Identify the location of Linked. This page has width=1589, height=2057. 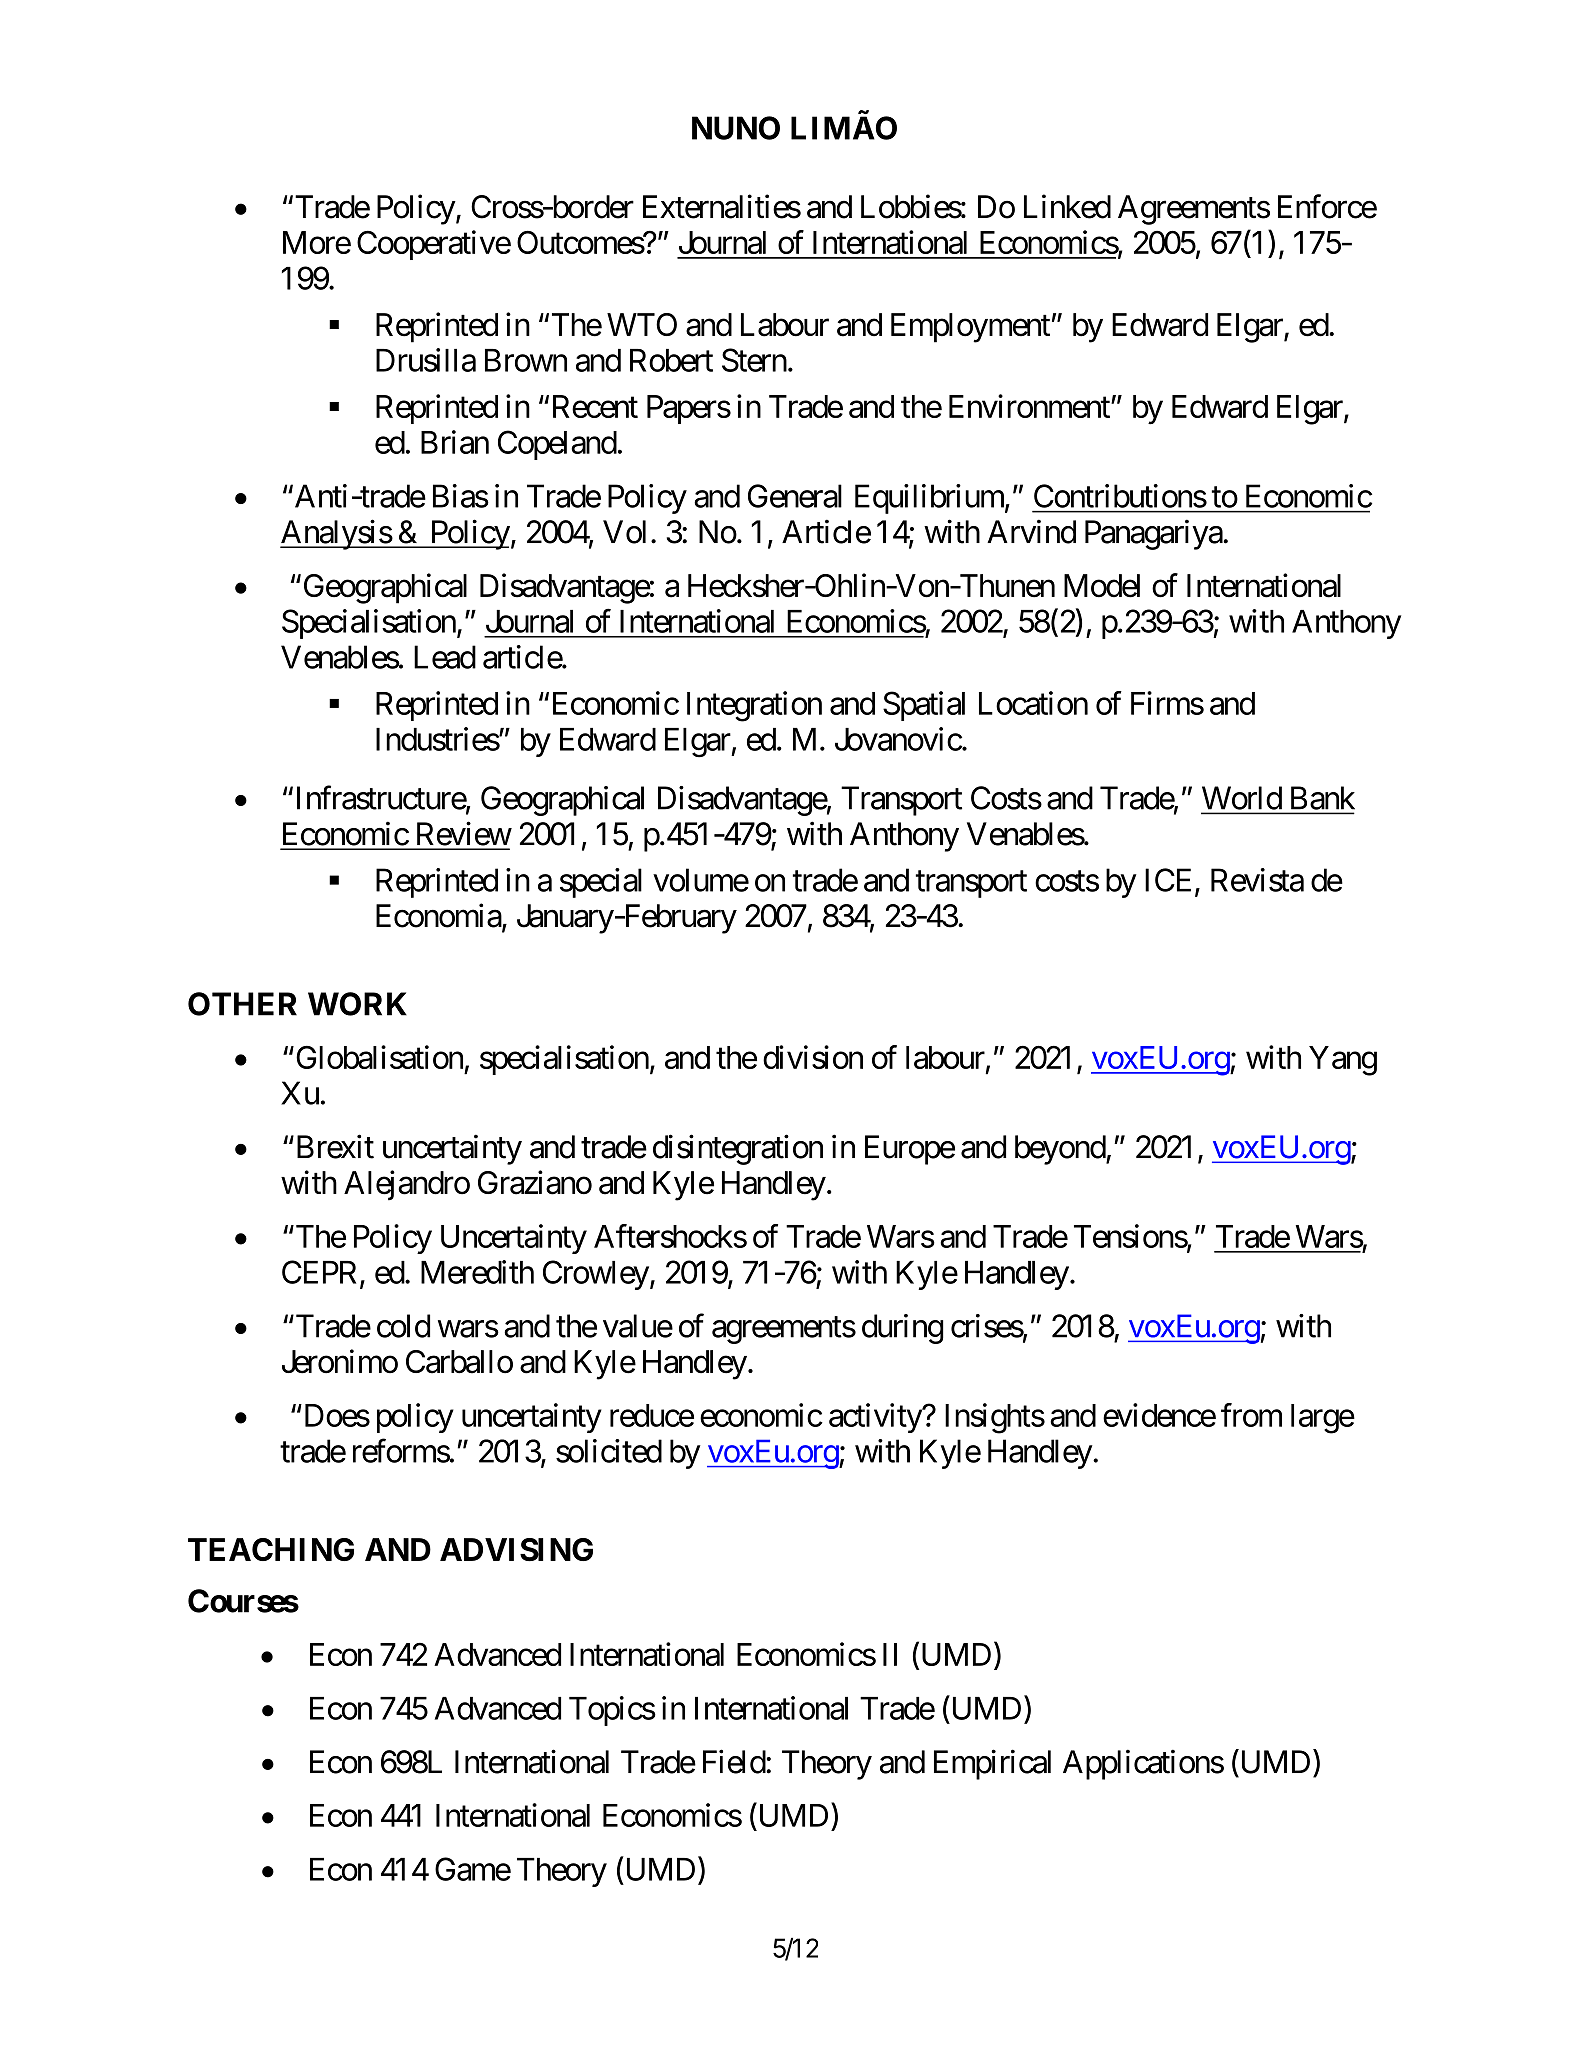
(1067, 206).
